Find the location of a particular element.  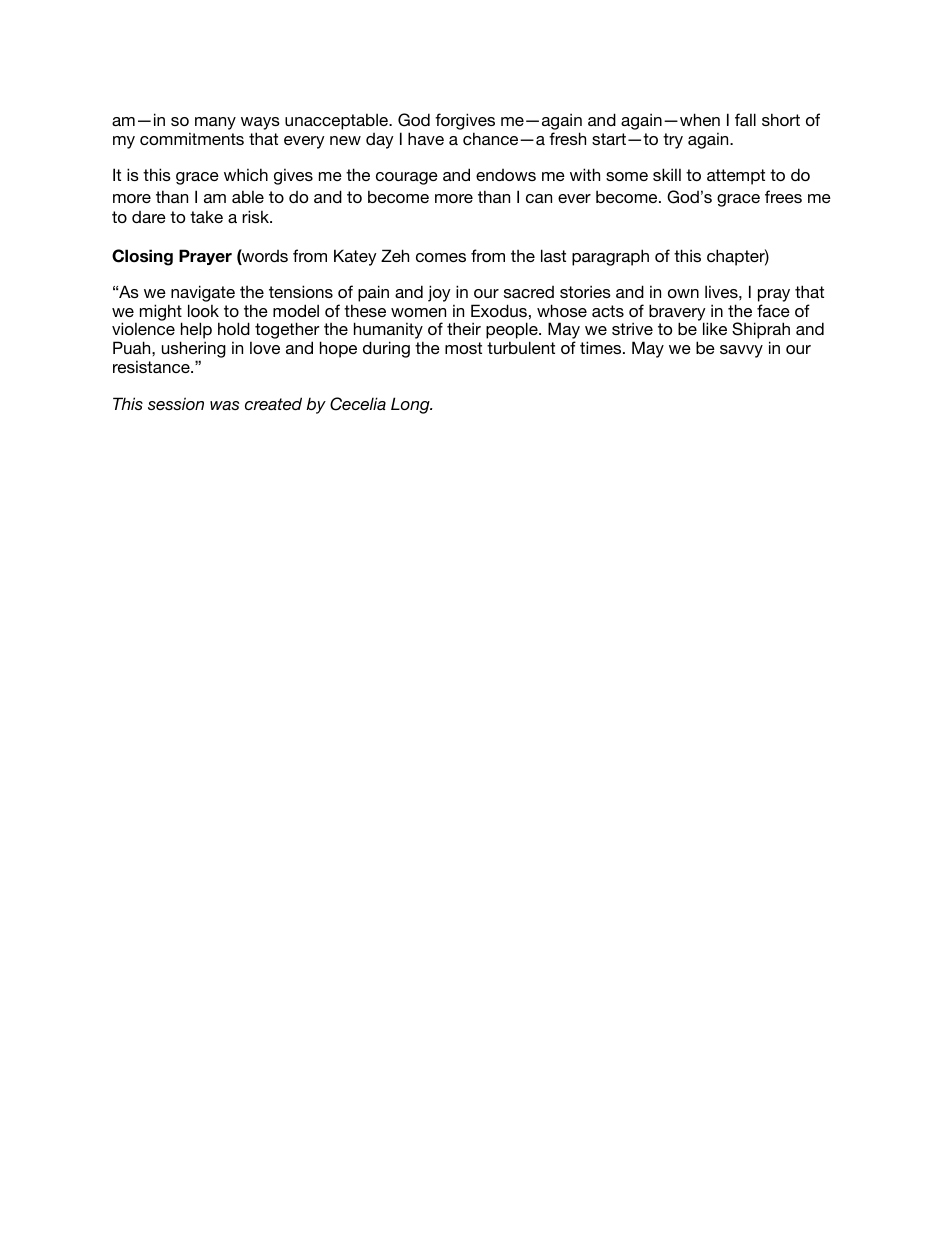

comes is located at coordinates (441, 257).
